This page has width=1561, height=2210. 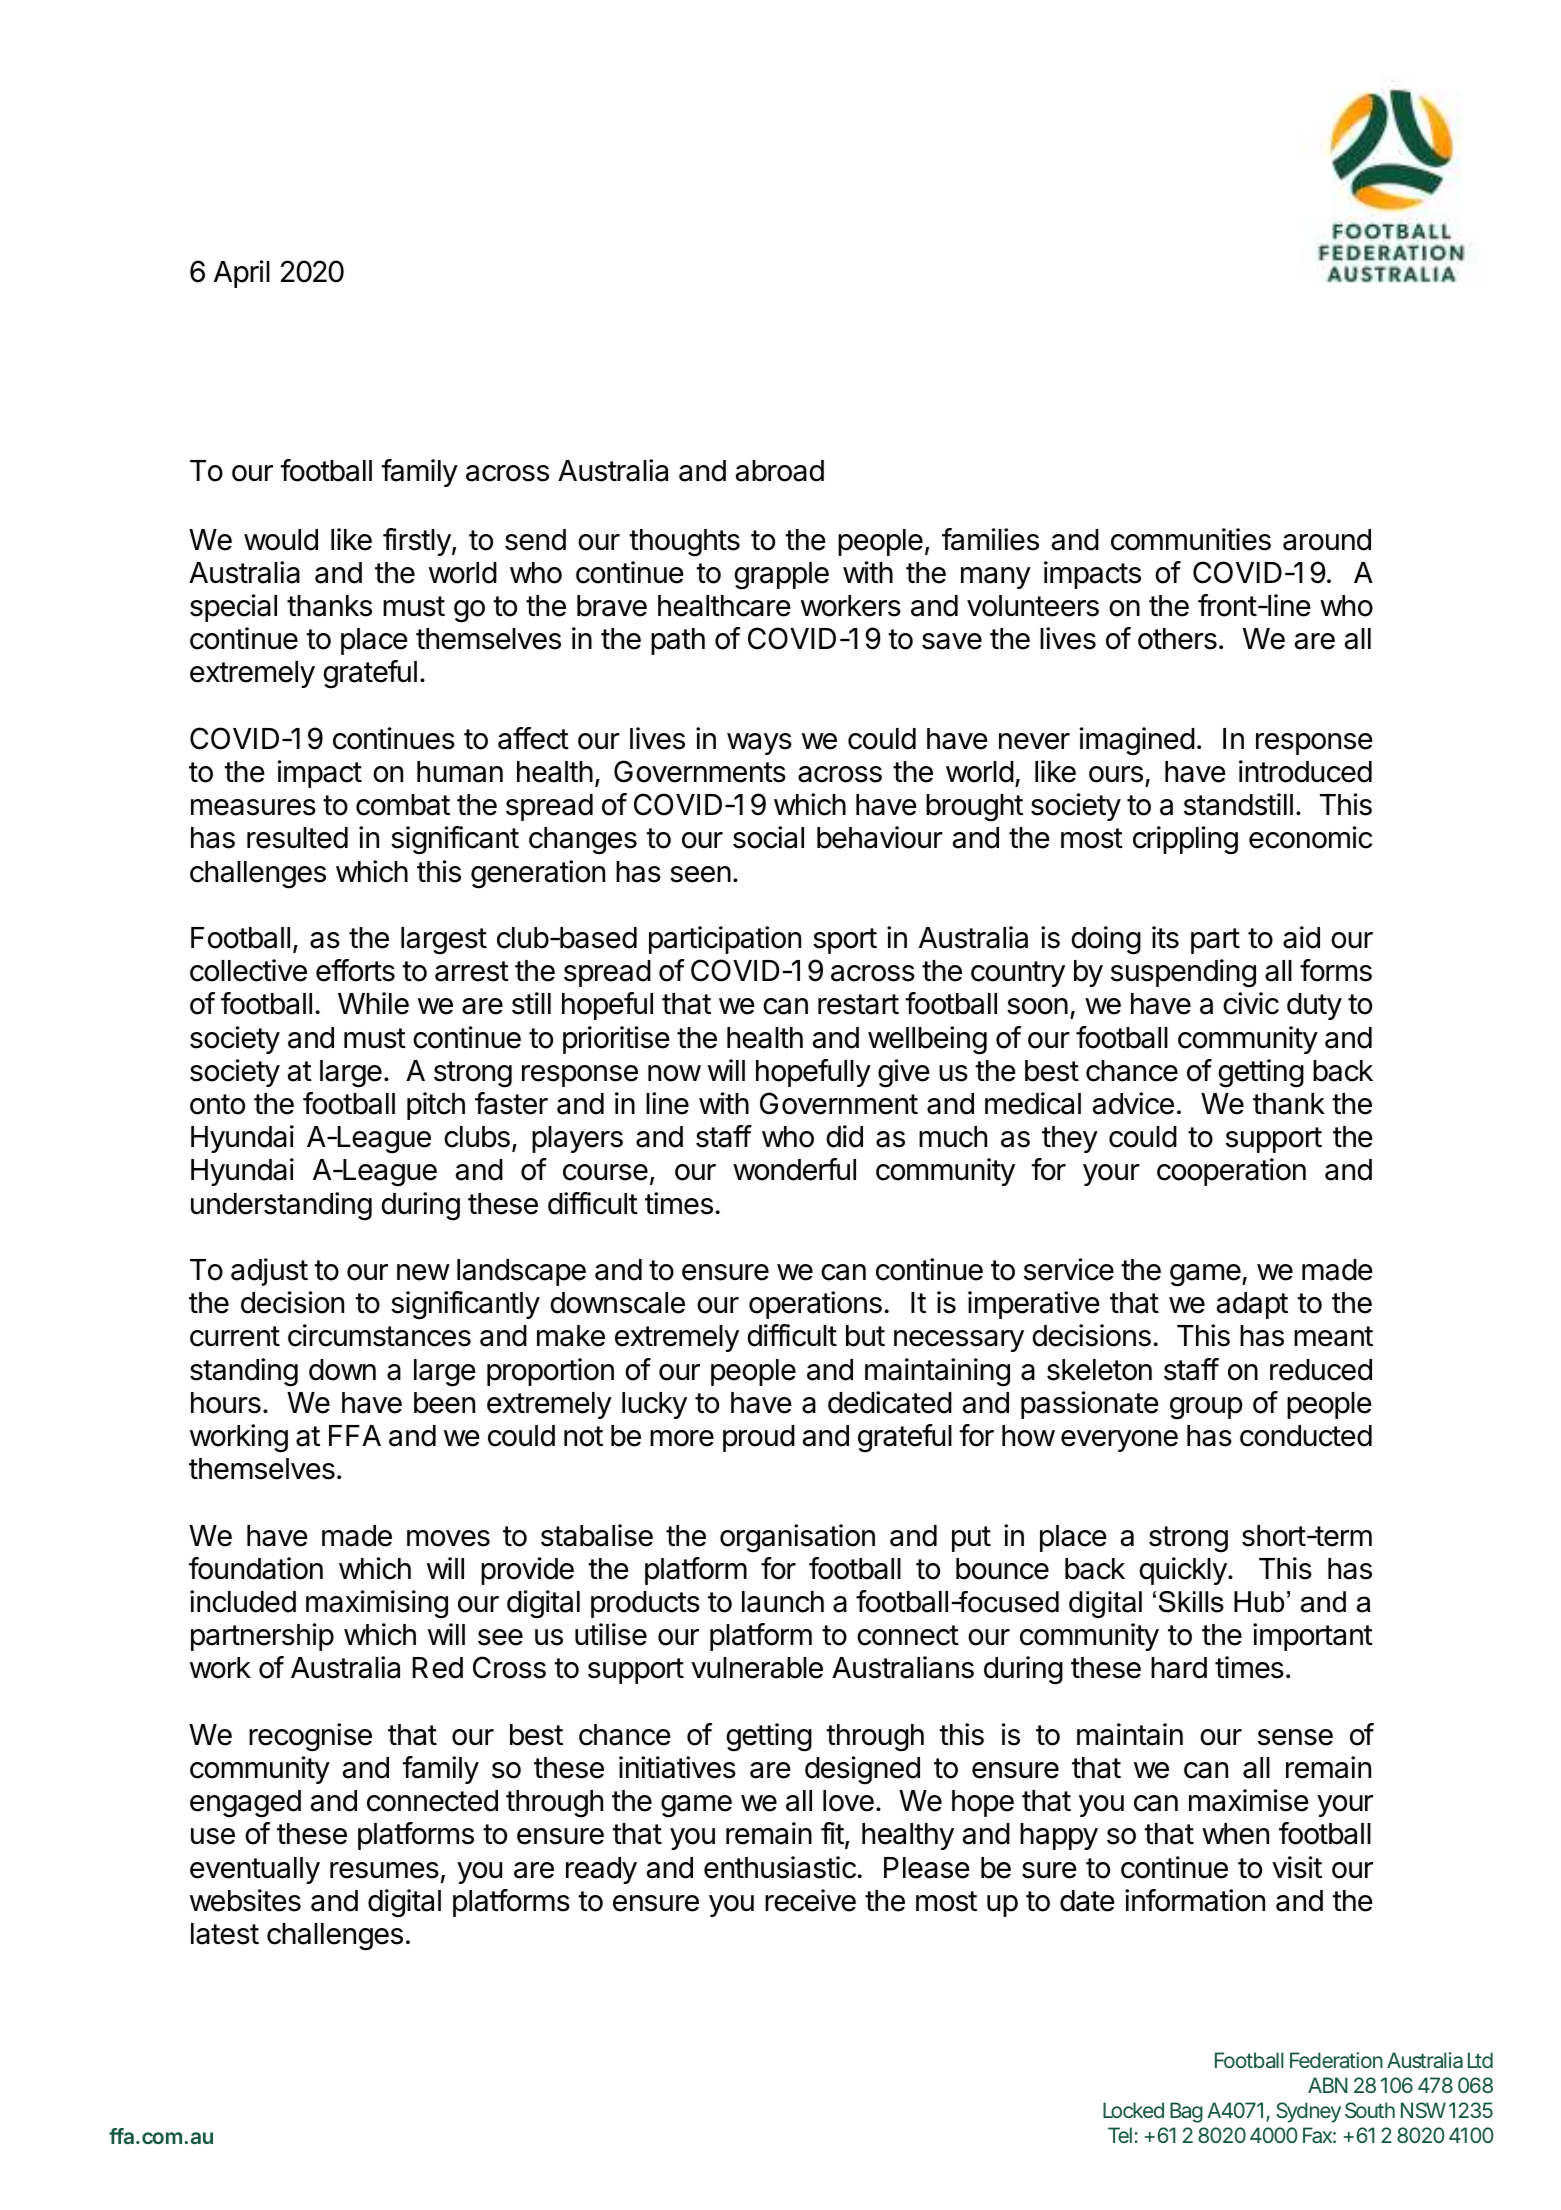 What do you see at coordinates (242, 274) in the page?
I see `April` at bounding box center [242, 274].
